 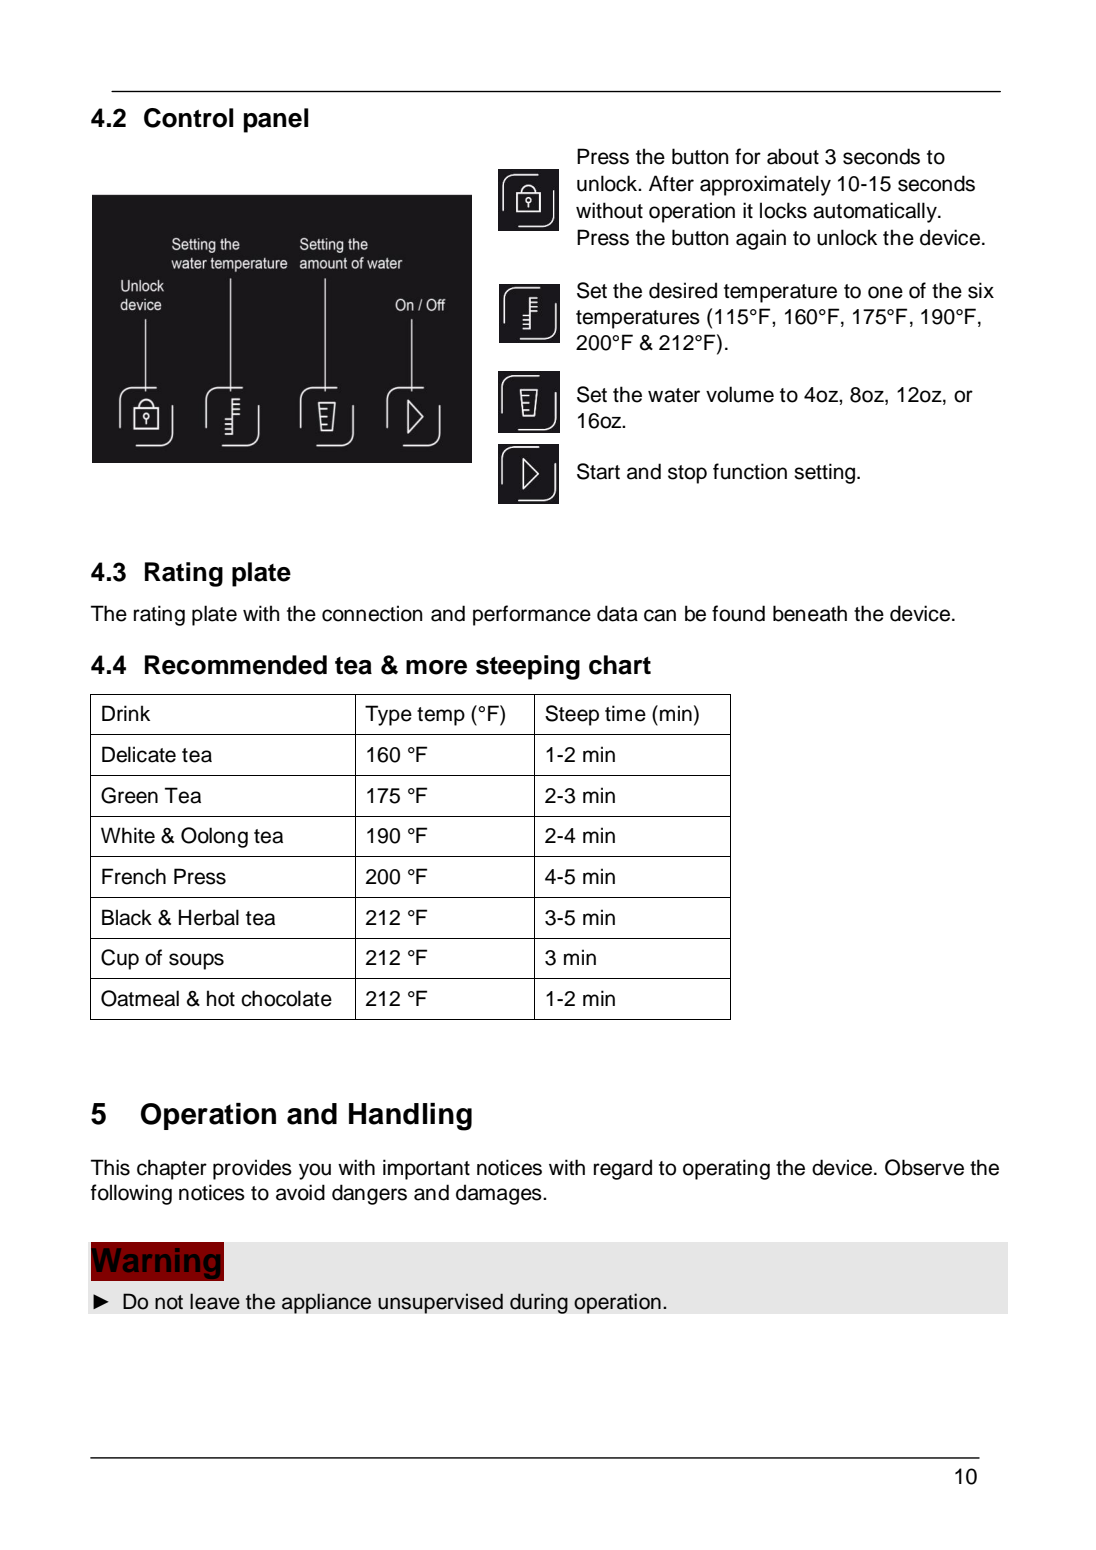 I want to click on Recommended, so click(x=236, y=665).
